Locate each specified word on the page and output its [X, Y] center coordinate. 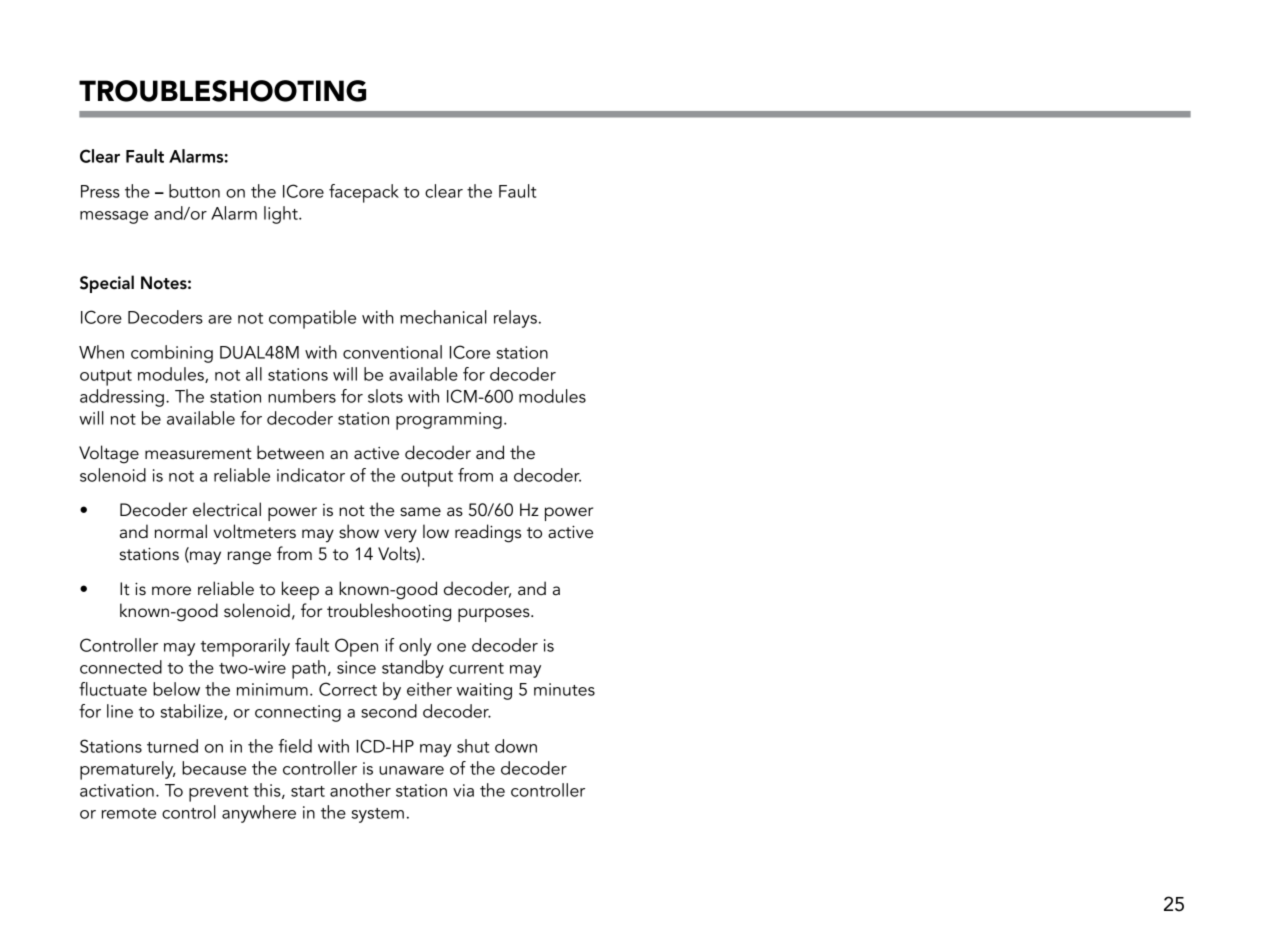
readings [488, 533]
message [114, 217]
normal [181, 531]
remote [129, 813]
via [463, 790]
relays [515, 319]
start [308, 791]
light [282, 215]
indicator [311, 475]
